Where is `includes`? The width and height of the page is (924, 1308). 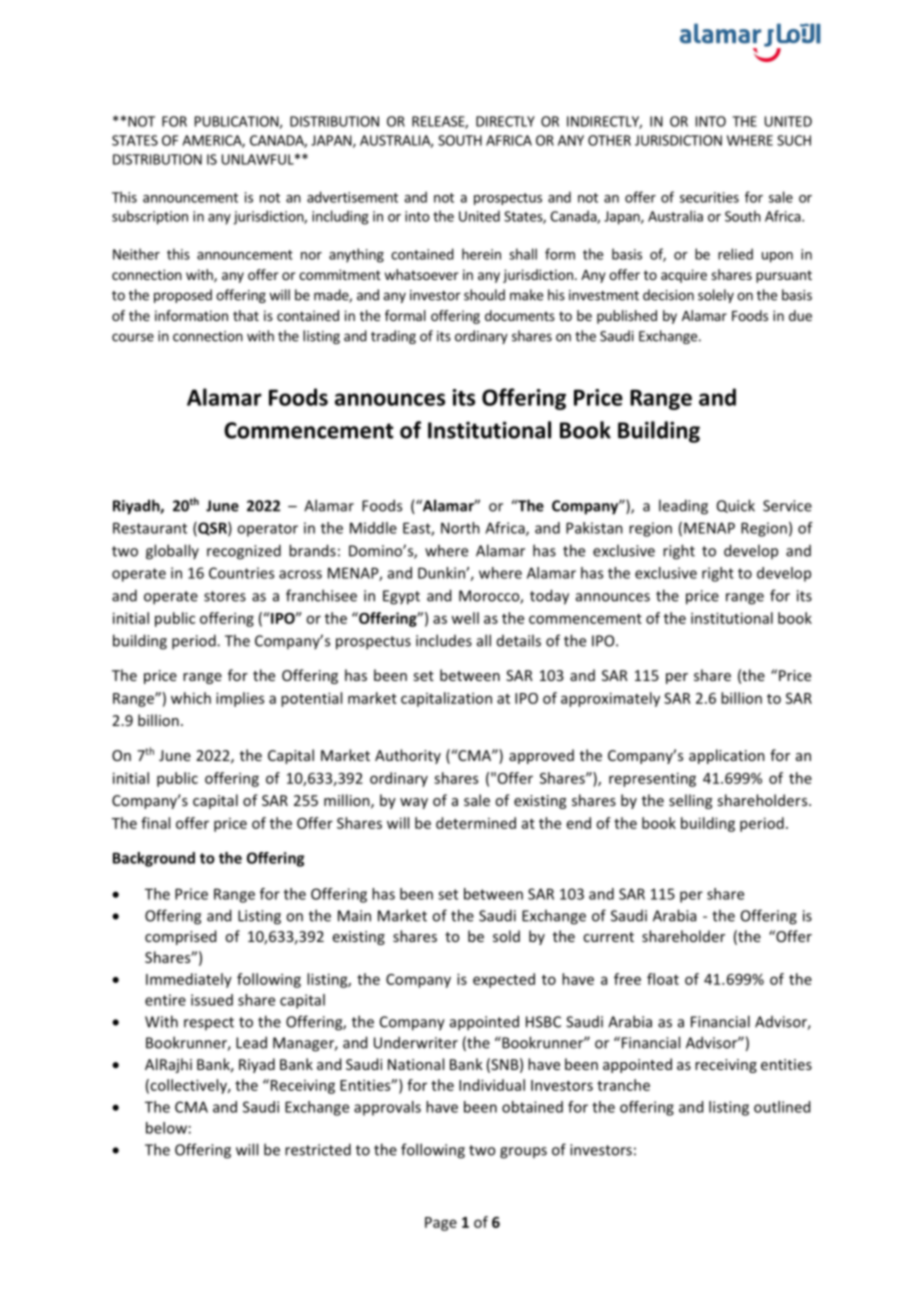
includes is located at coordinates (444, 640).
